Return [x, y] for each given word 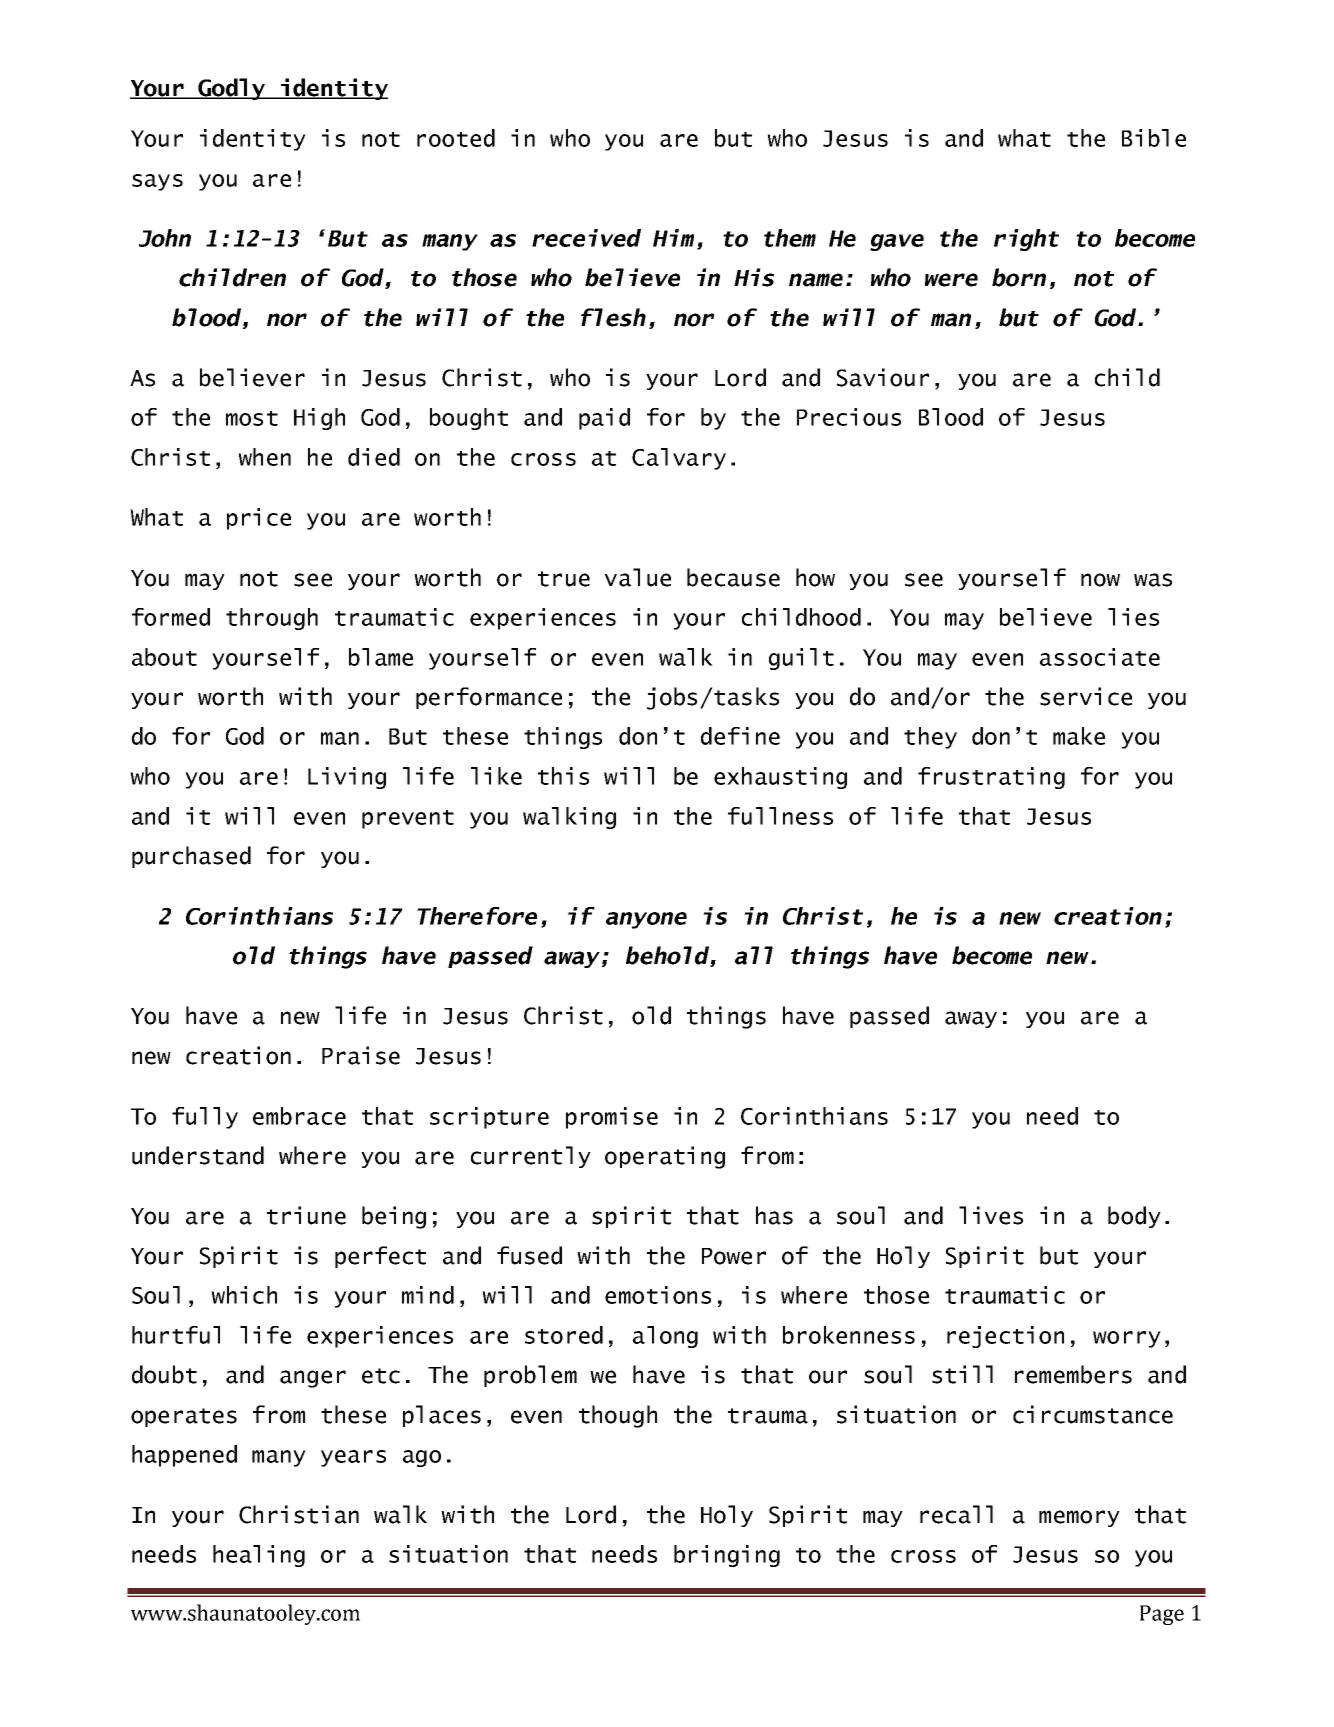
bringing [727, 1556]
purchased [191, 857]
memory [1079, 1518]
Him [673, 238]
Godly [232, 89]
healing [259, 1556]
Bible [1154, 138]
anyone [646, 920]
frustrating [991, 778]
